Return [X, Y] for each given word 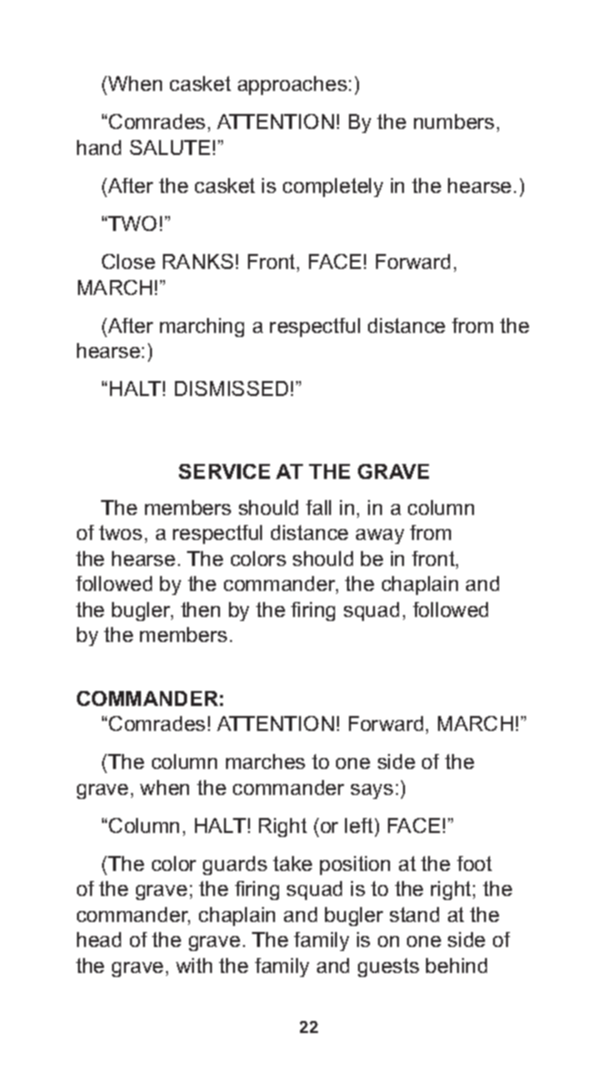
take [292, 863]
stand [414, 914]
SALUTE [170, 147]
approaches [292, 85]
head [99, 939]
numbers [454, 121]
